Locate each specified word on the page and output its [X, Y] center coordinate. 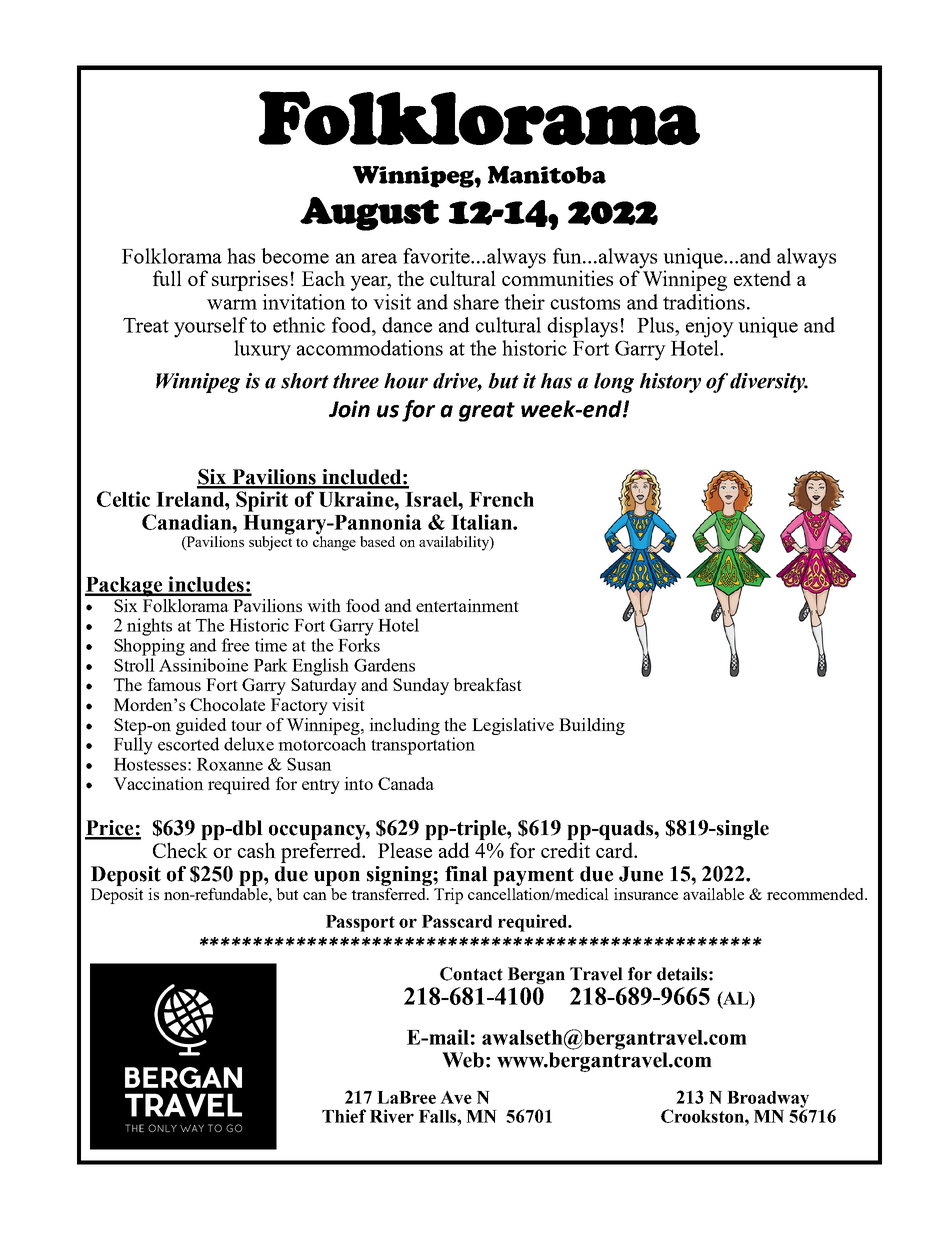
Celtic [123, 499]
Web [463, 1060]
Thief [344, 1116]
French [501, 499]
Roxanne [230, 764]
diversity [769, 383]
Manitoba [547, 175]
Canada [406, 783]
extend [762, 278]
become [295, 256]
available [713, 894]
